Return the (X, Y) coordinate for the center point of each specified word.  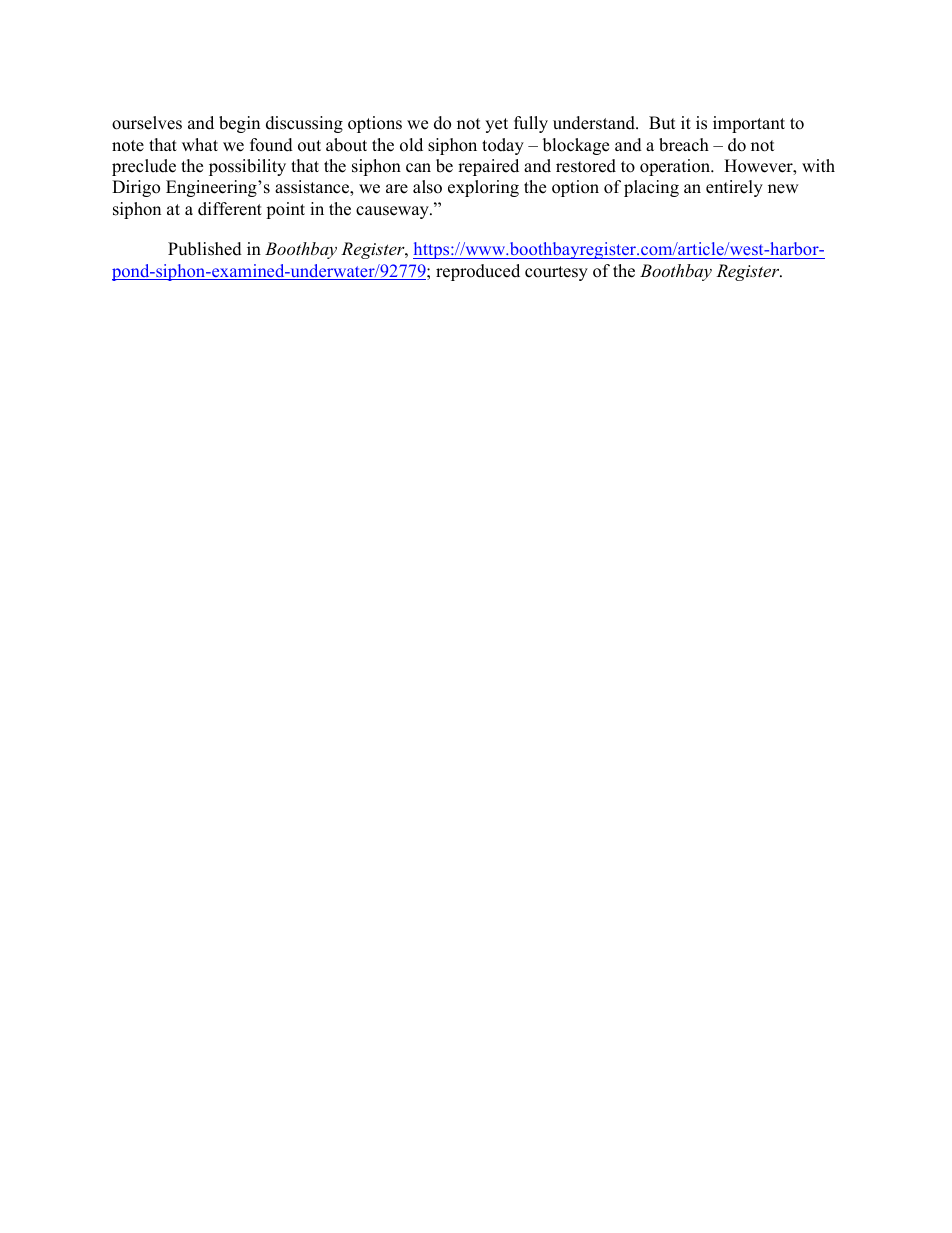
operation (676, 167)
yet (496, 125)
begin (239, 124)
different (230, 209)
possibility (247, 167)
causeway (393, 212)
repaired (488, 167)
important (749, 124)
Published (205, 249)
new (783, 189)
